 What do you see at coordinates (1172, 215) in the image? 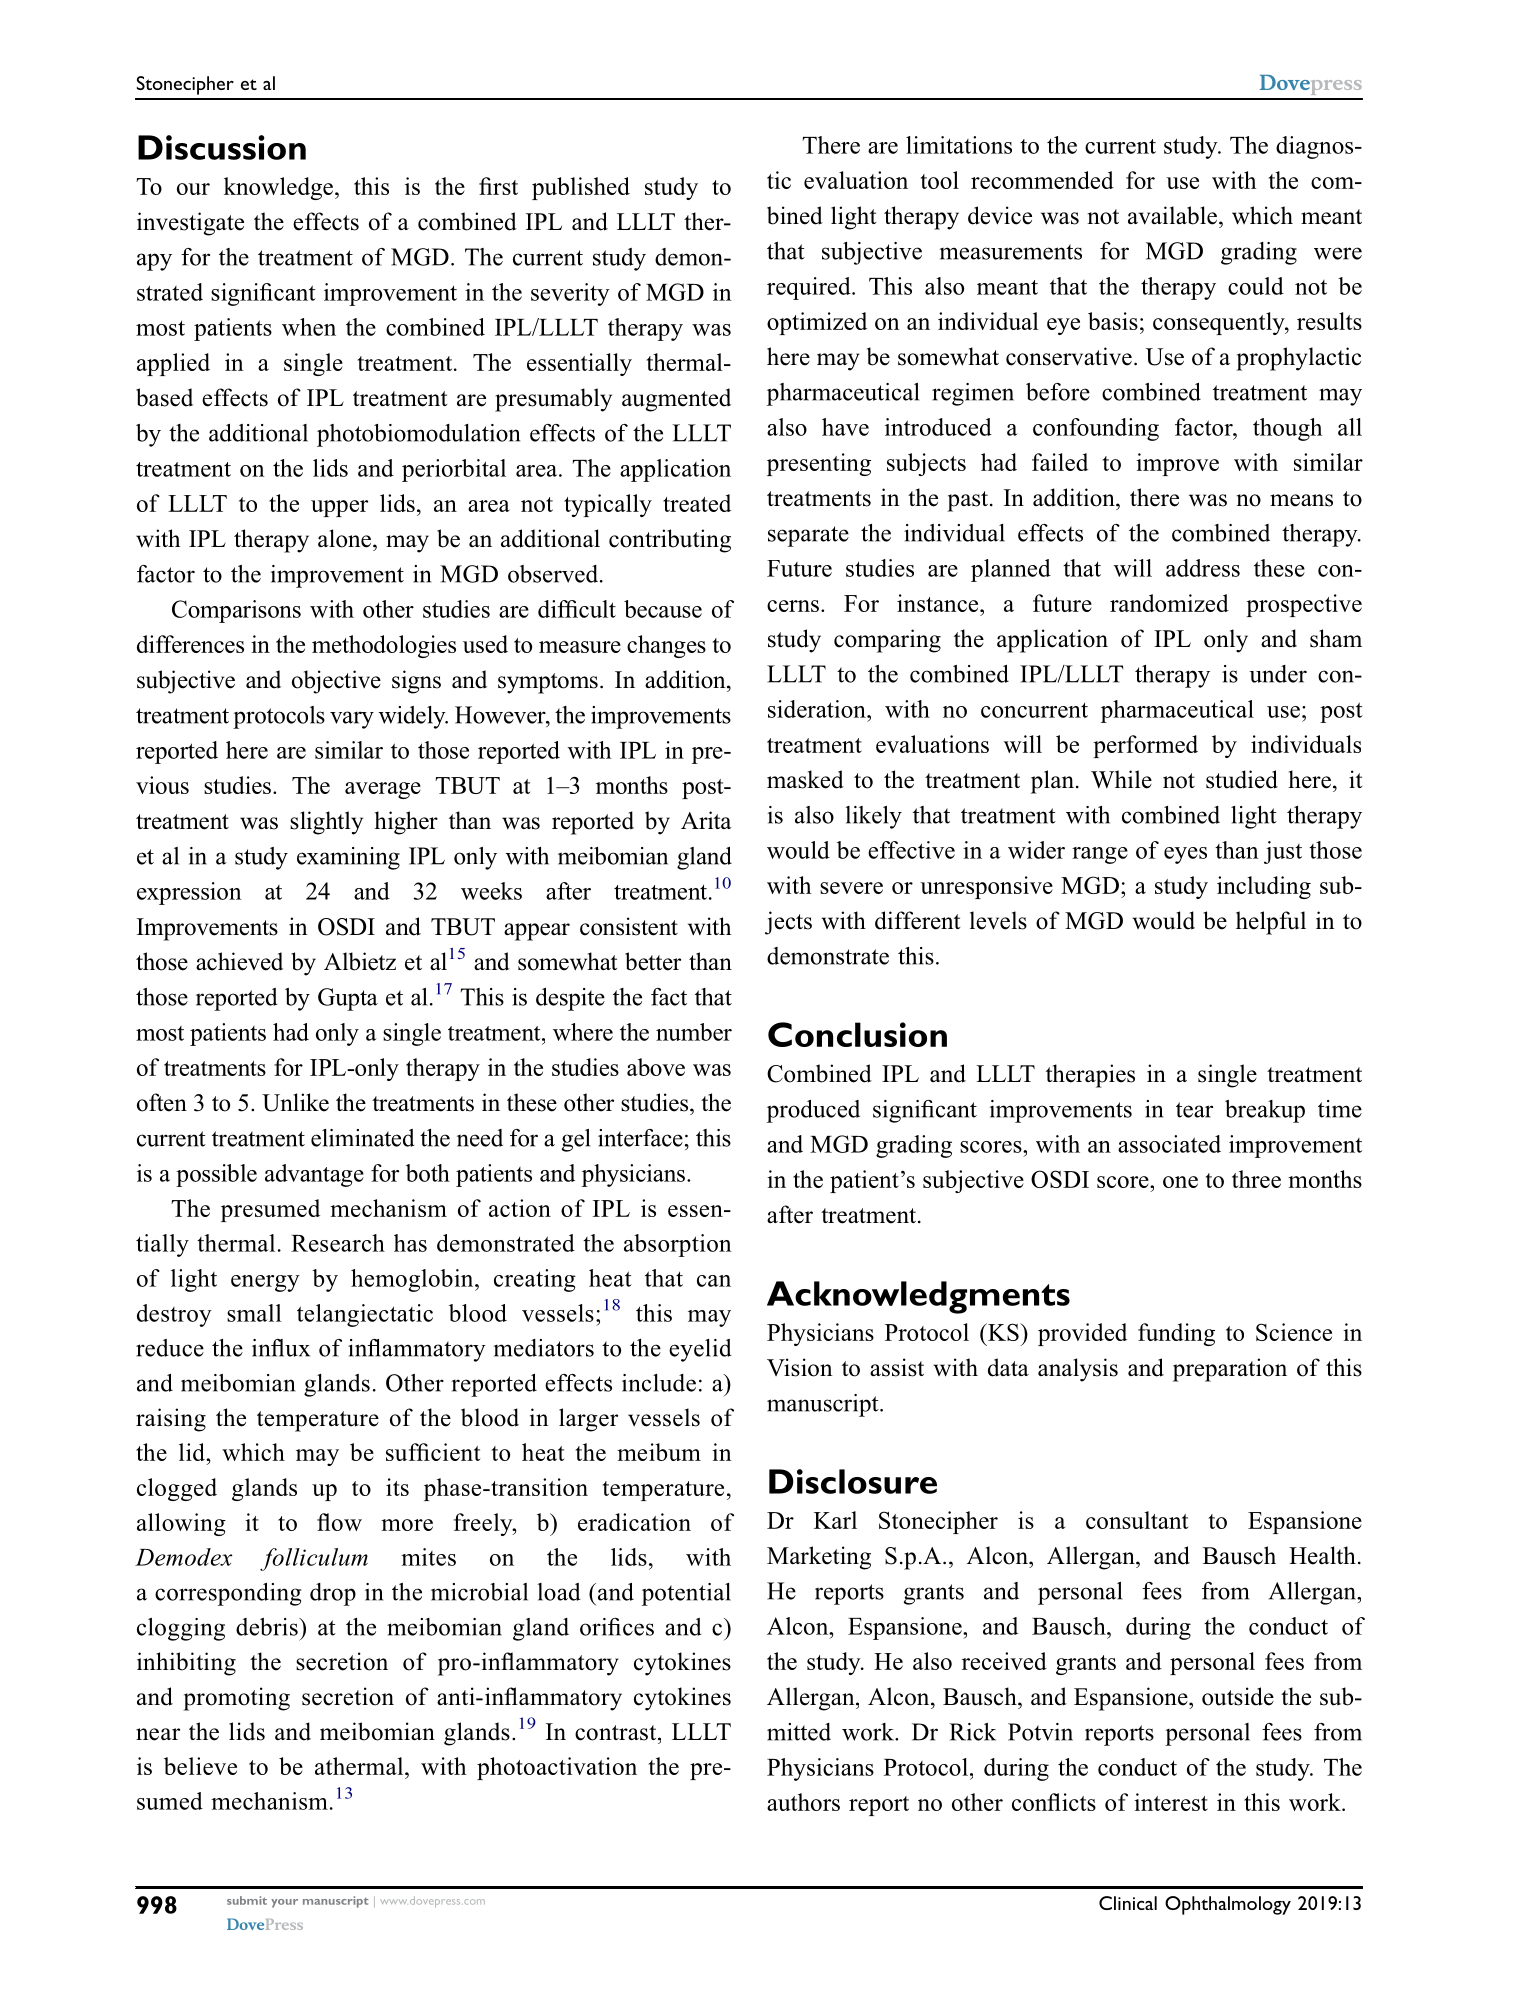
I see `available` at bounding box center [1172, 215].
